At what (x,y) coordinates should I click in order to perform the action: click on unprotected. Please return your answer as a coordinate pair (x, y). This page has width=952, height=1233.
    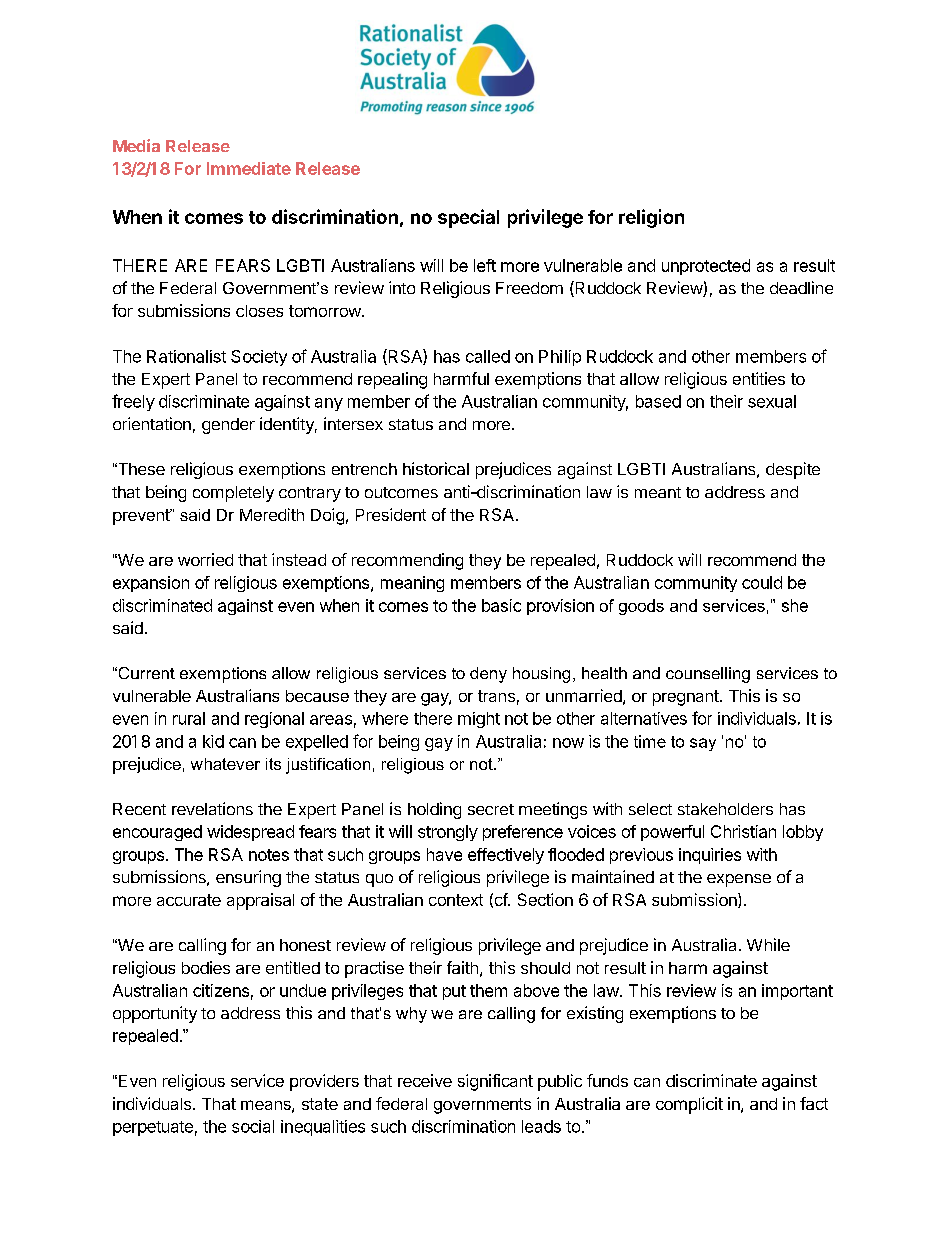
    Looking at the image, I should click on (706, 267).
